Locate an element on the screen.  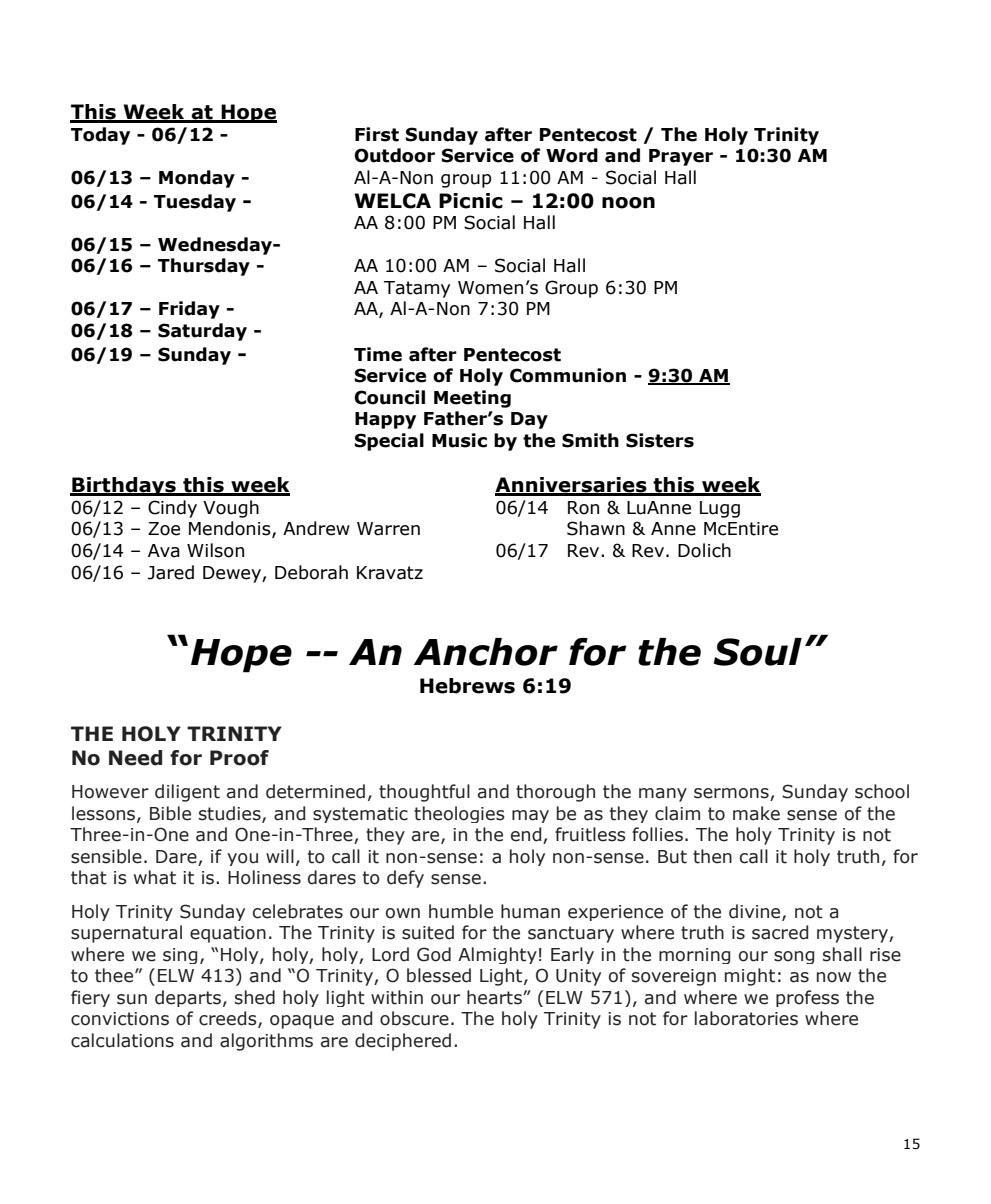
theologies is located at coordinates (459, 814).
